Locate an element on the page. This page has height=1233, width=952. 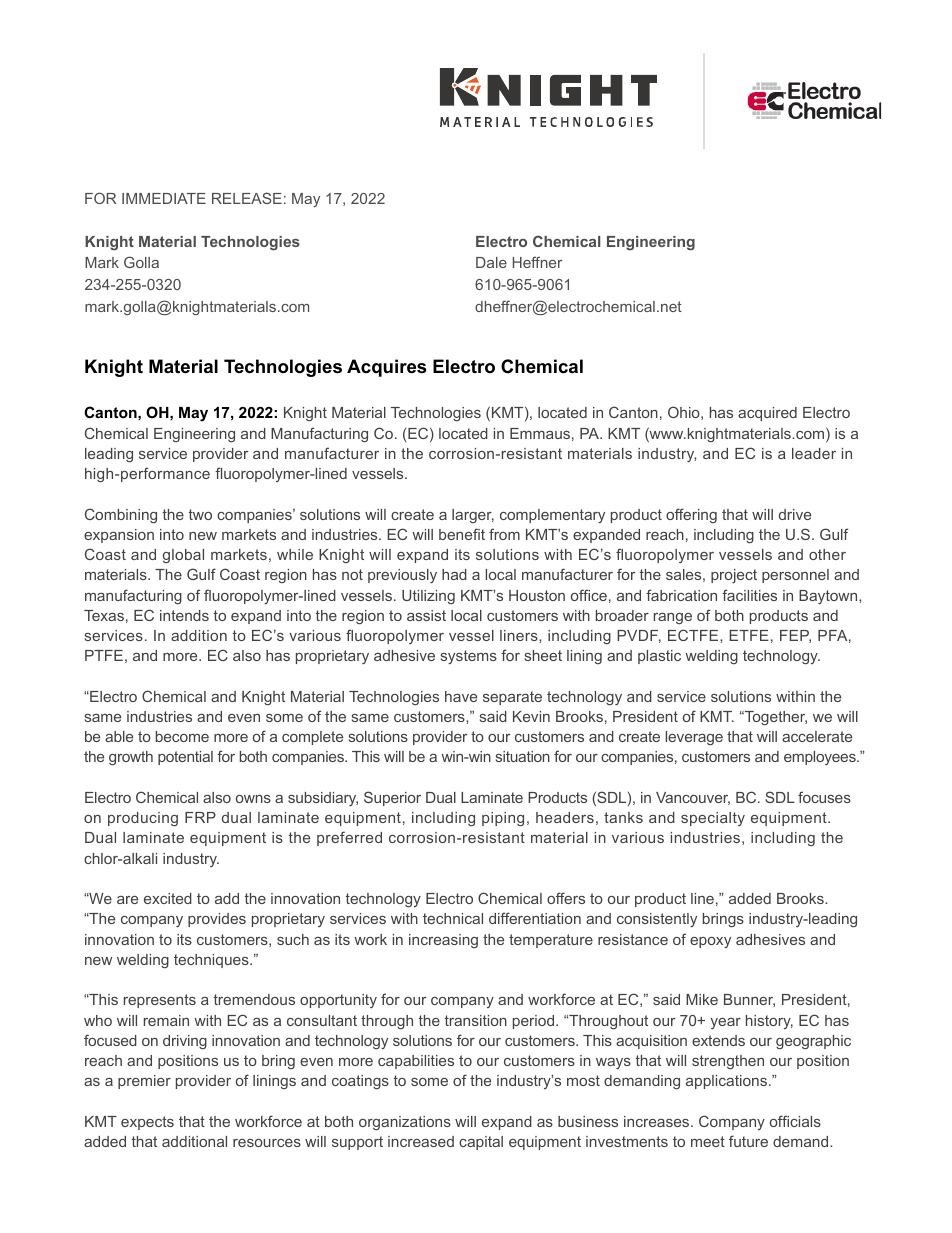
benefit is located at coordinates (462, 534).
